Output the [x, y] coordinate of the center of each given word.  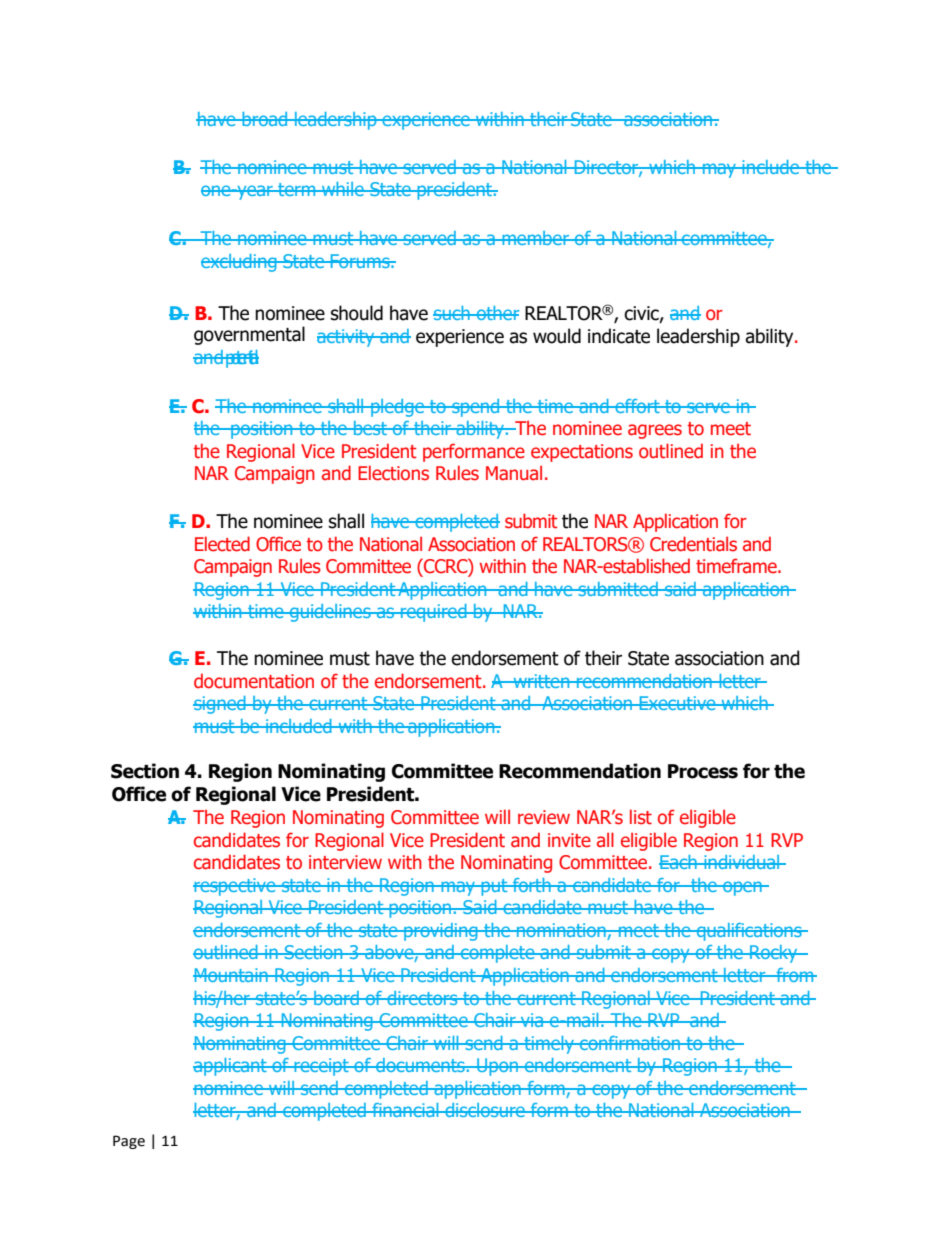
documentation [254, 681]
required [434, 613]
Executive [677, 703]
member [535, 238]
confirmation [630, 1043]
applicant [231, 1067]
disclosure [485, 1110]
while [343, 189]
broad [265, 119]
